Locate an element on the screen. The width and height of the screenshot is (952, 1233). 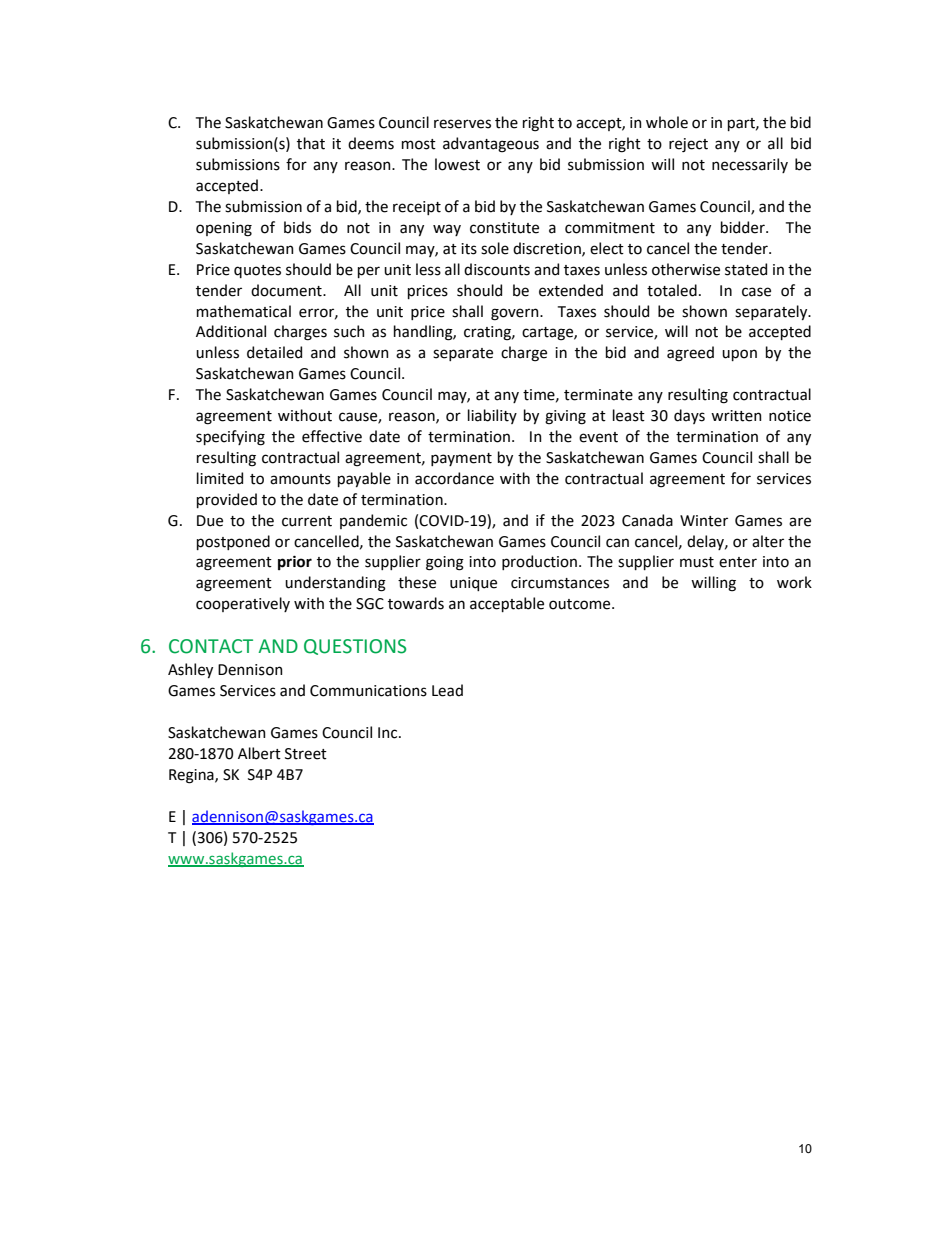
Albert is located at coordinates (259, 753).
